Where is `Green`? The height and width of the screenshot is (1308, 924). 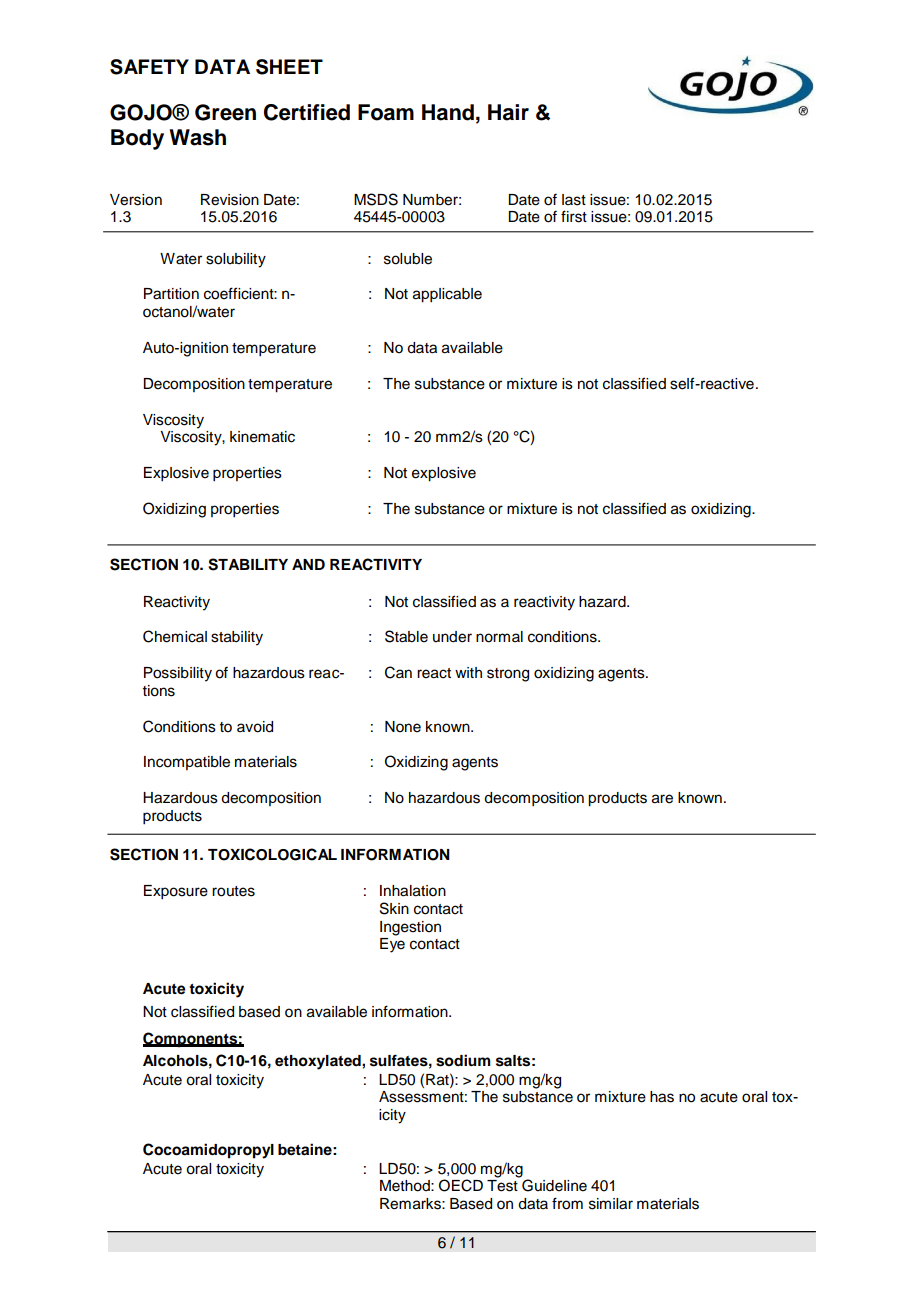
Green is located at coordinates (225, 112).
